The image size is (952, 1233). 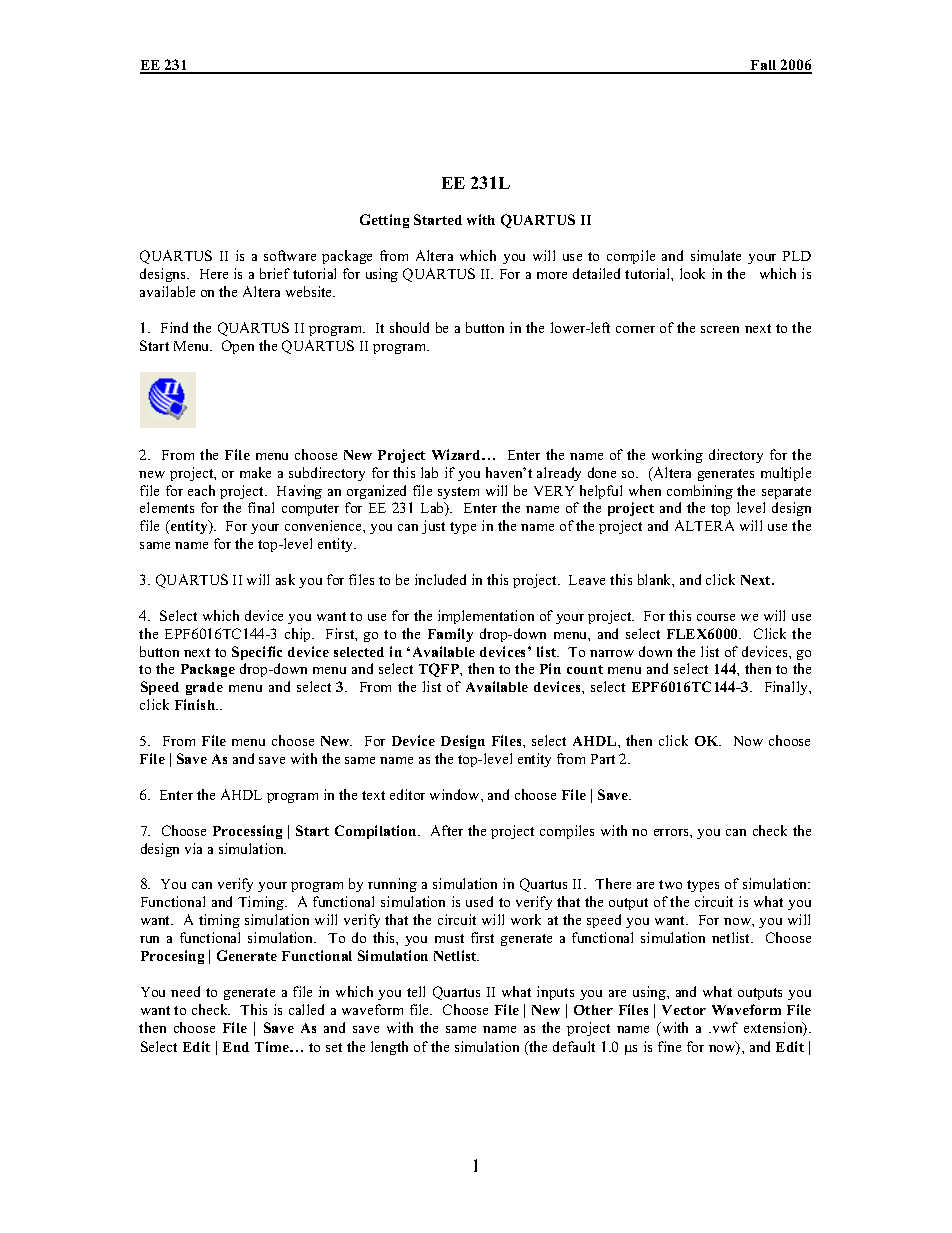 What do you see at coordinates (247, 832) in the document?
I see `Processing` at bounding box center [247, 832].
